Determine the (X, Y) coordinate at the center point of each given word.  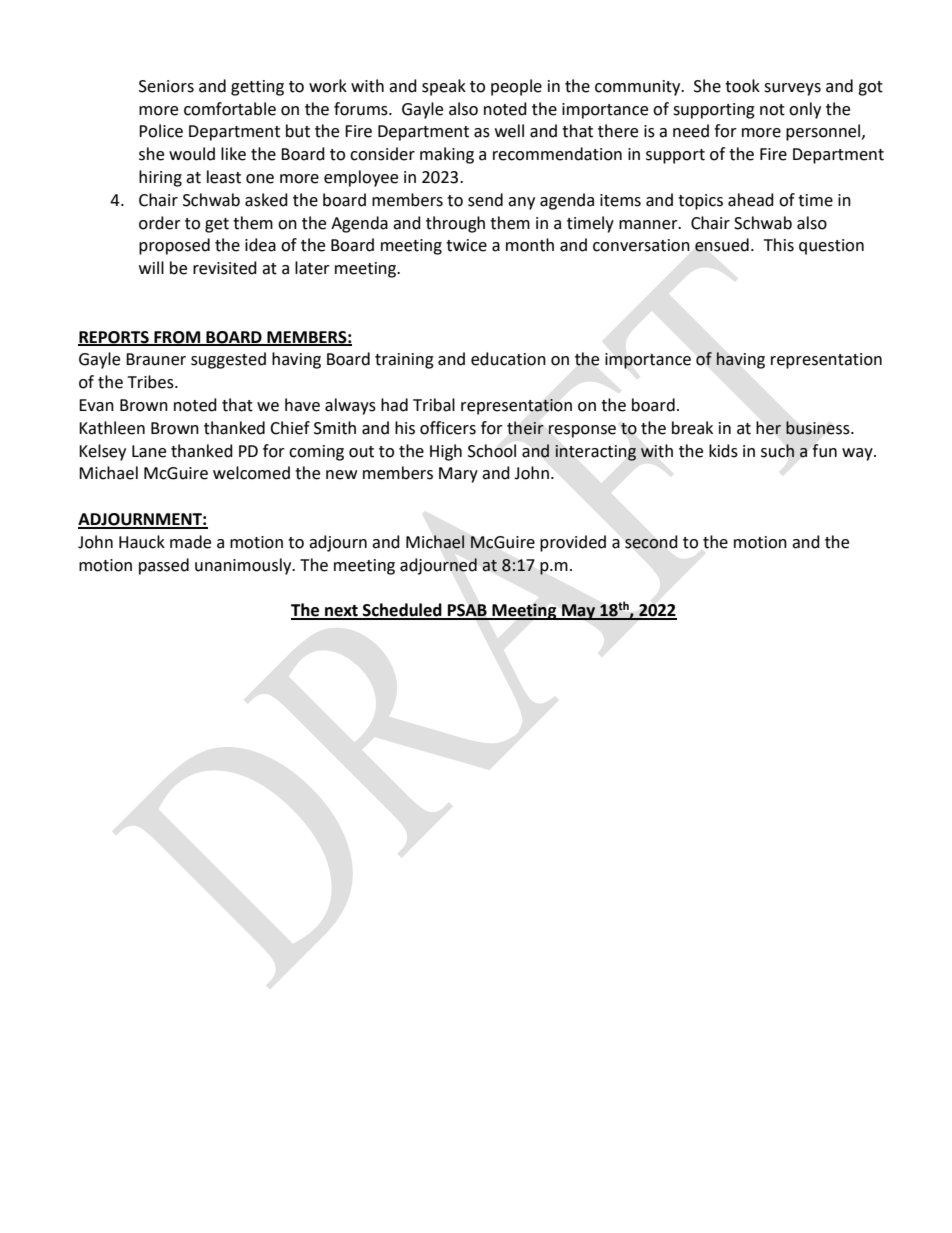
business (819, 428)
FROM (177, 338)
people (516, 87)
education (508, 359)
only (805, 110)
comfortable (230, 109)
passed (164, 566)
